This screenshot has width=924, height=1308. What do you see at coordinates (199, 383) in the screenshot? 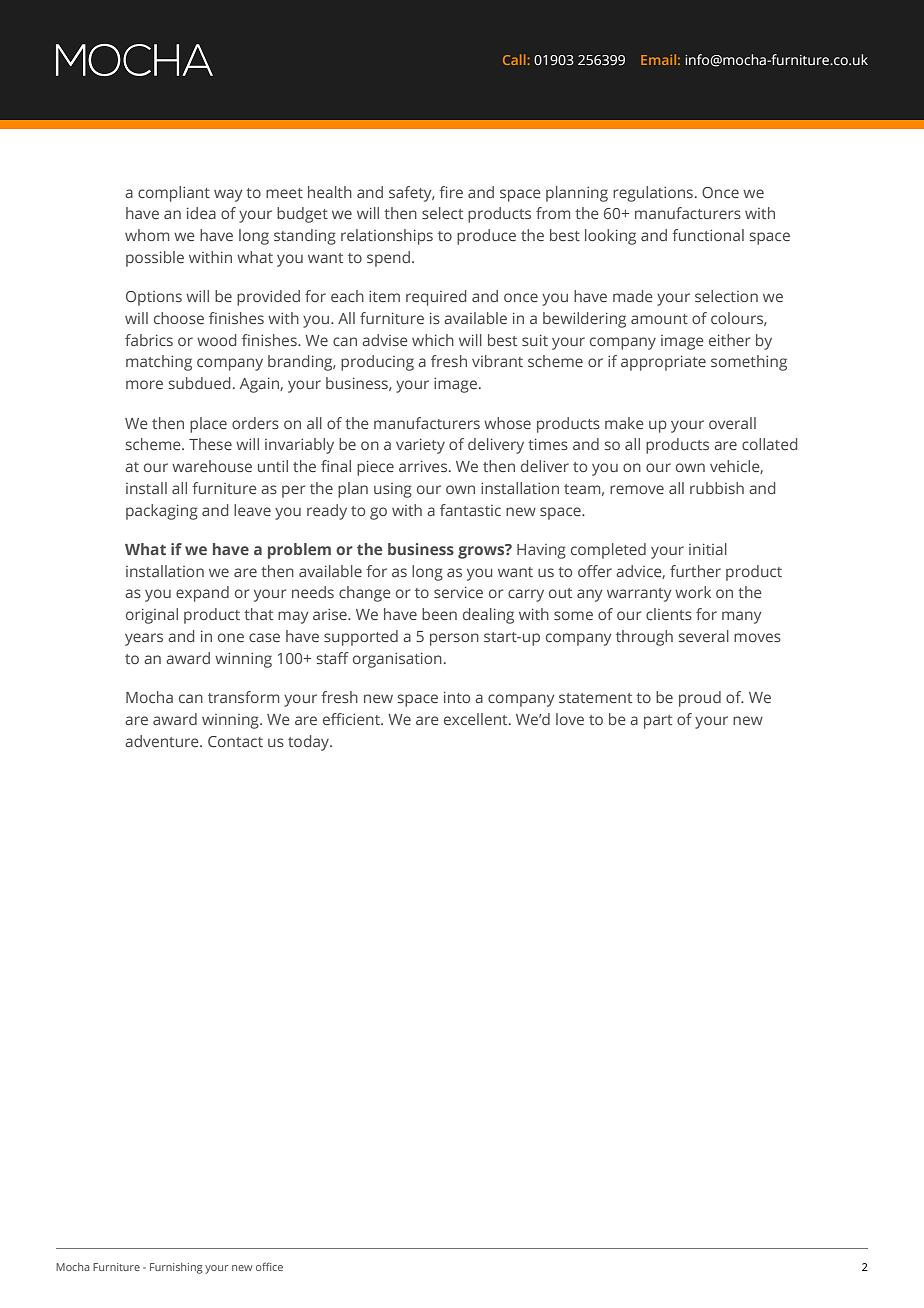
I see `subdued` at bounding box center [199, 383].
